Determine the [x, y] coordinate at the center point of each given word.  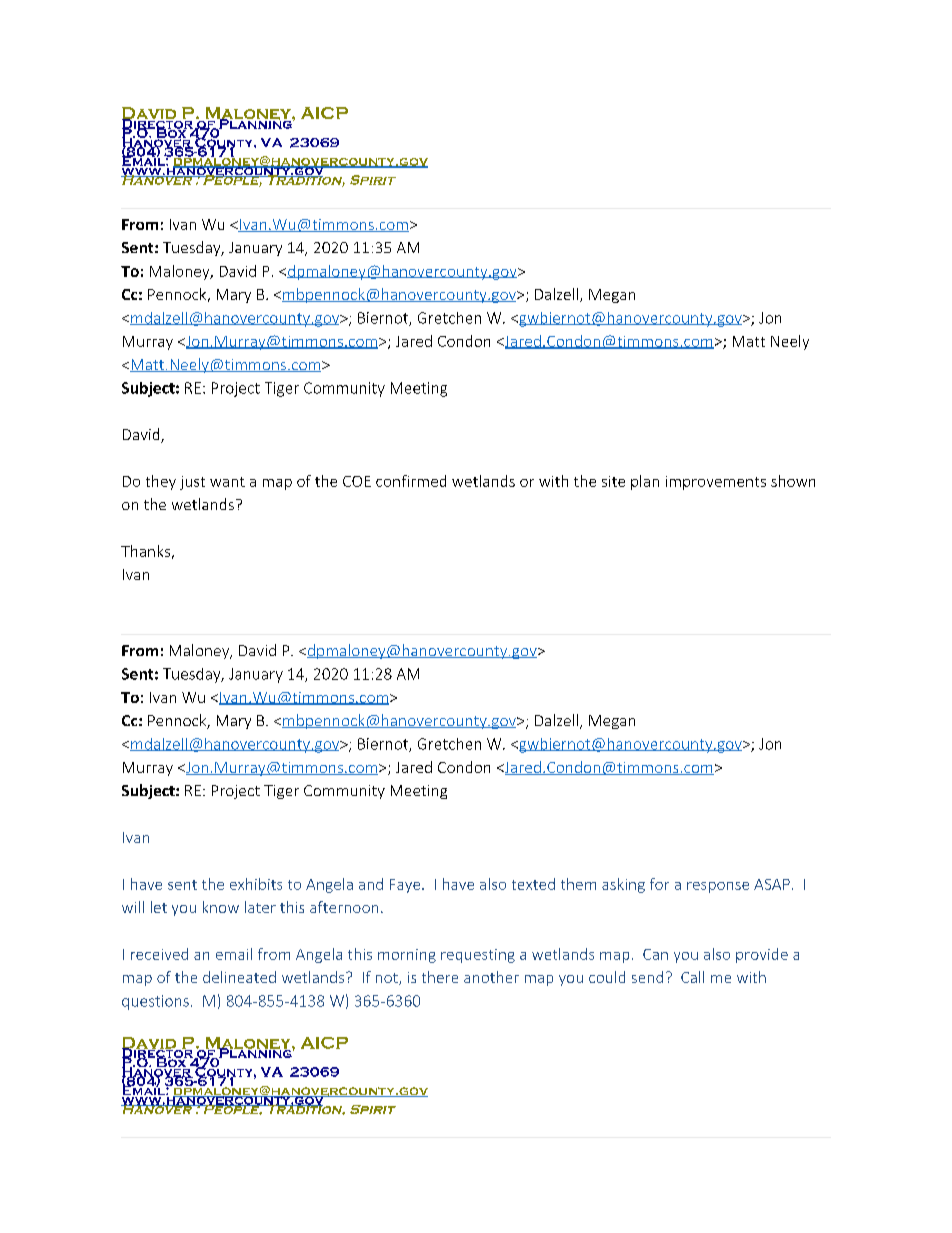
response [718, 887]
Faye [406, 886]
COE [357, 481]
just [192, 483]
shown [793, 481]
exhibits [256, 884]
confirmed [411, 481]
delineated [239, 977]
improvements [716, 483]
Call [692, 977]
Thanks [145, 551]
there [440, 977]
